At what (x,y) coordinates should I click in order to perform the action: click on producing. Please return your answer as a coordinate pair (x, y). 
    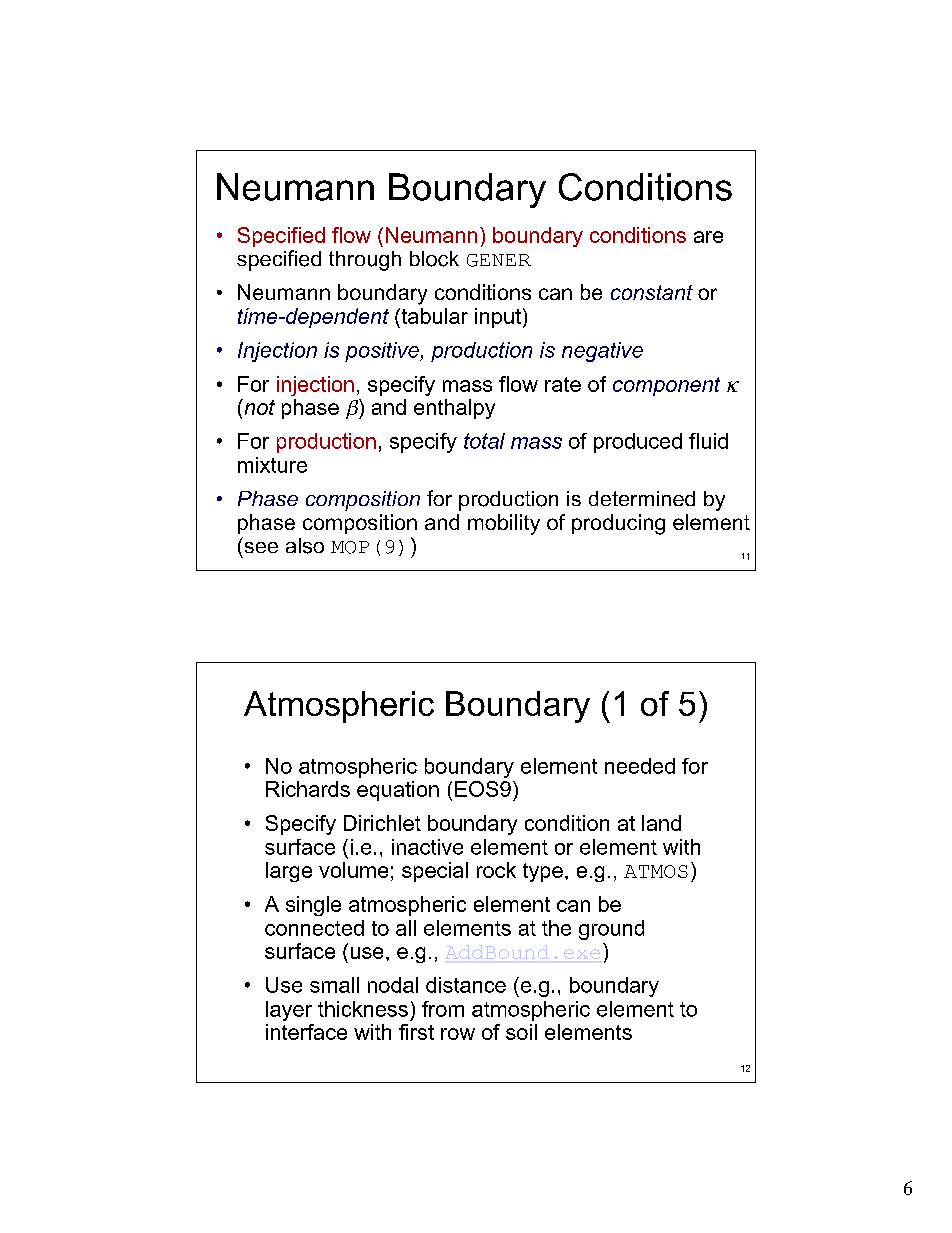
    Looking at the image, I should click on (618, 524).
